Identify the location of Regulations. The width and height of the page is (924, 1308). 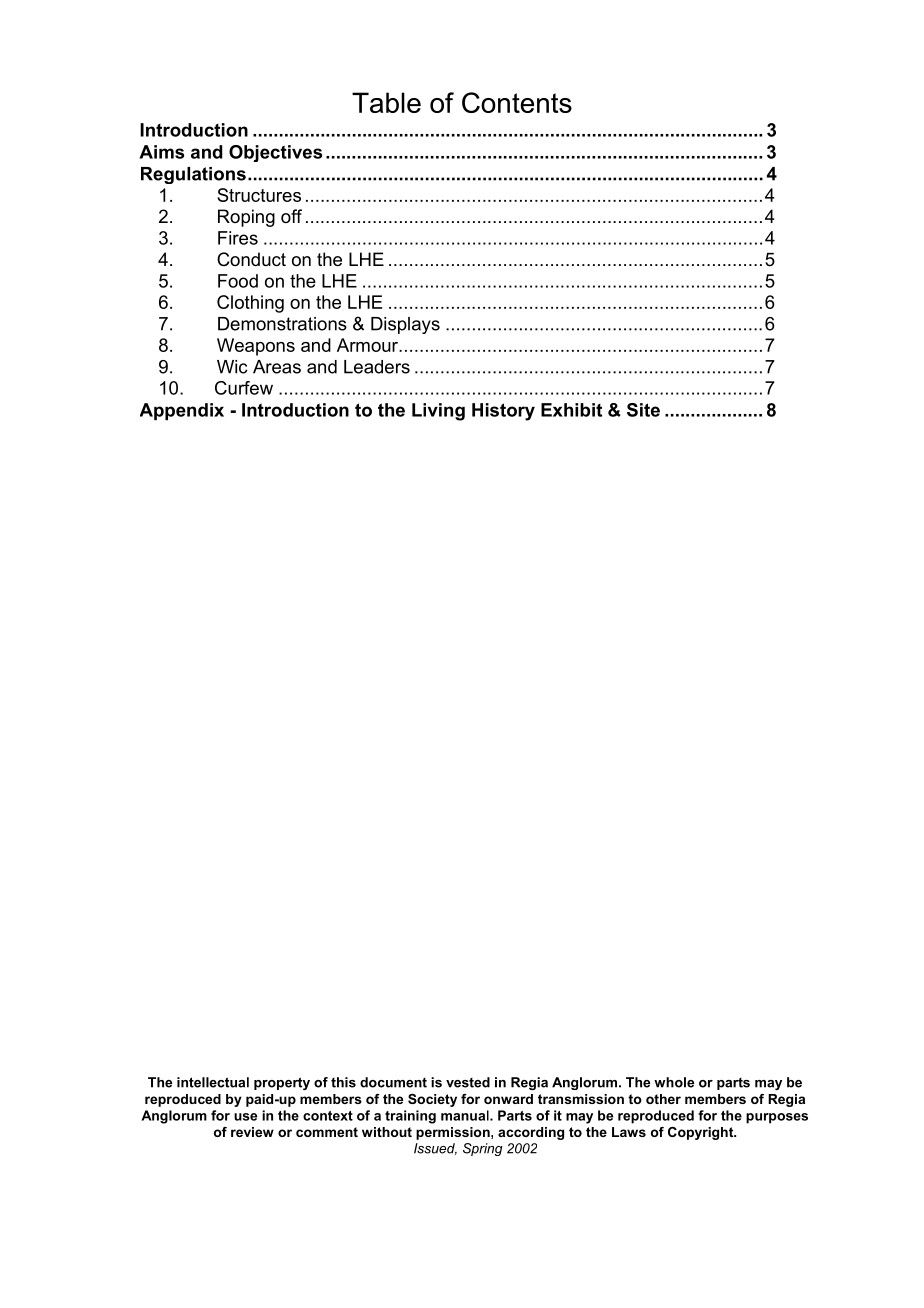
(193, 175).
